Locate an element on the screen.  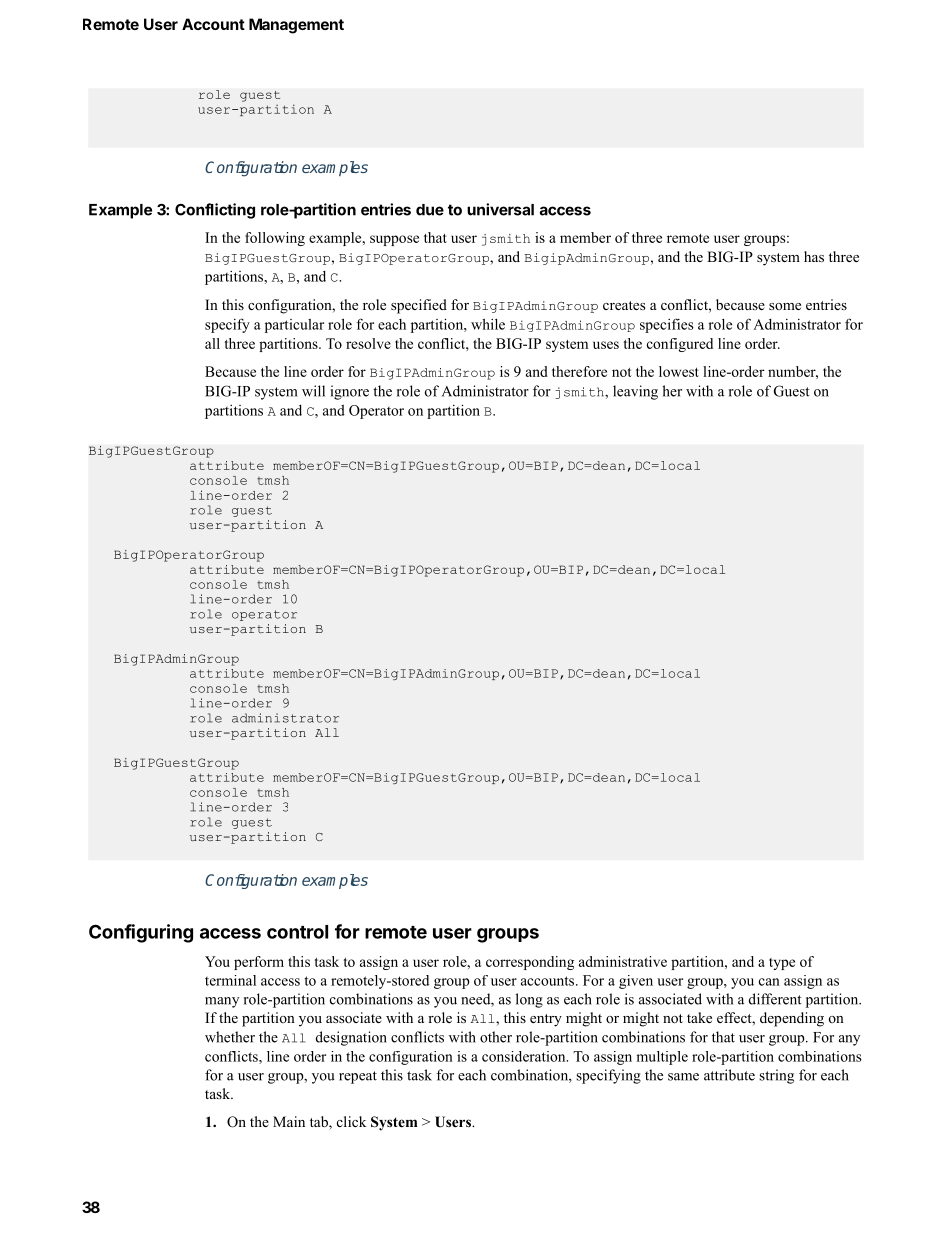
leaving is located at coordinates (635, 392).
